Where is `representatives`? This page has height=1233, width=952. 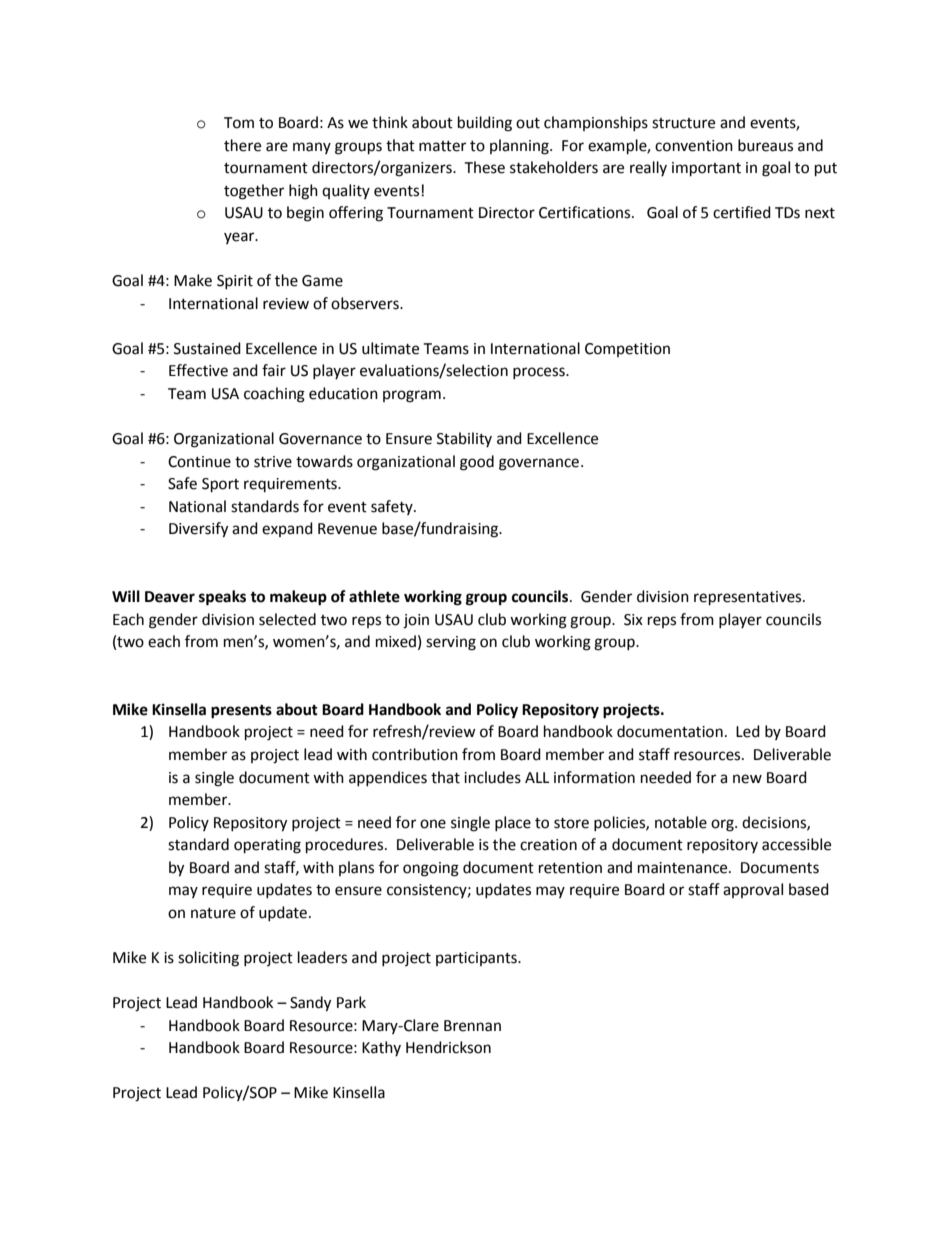
representatives is located at coordinates (749, 598).
